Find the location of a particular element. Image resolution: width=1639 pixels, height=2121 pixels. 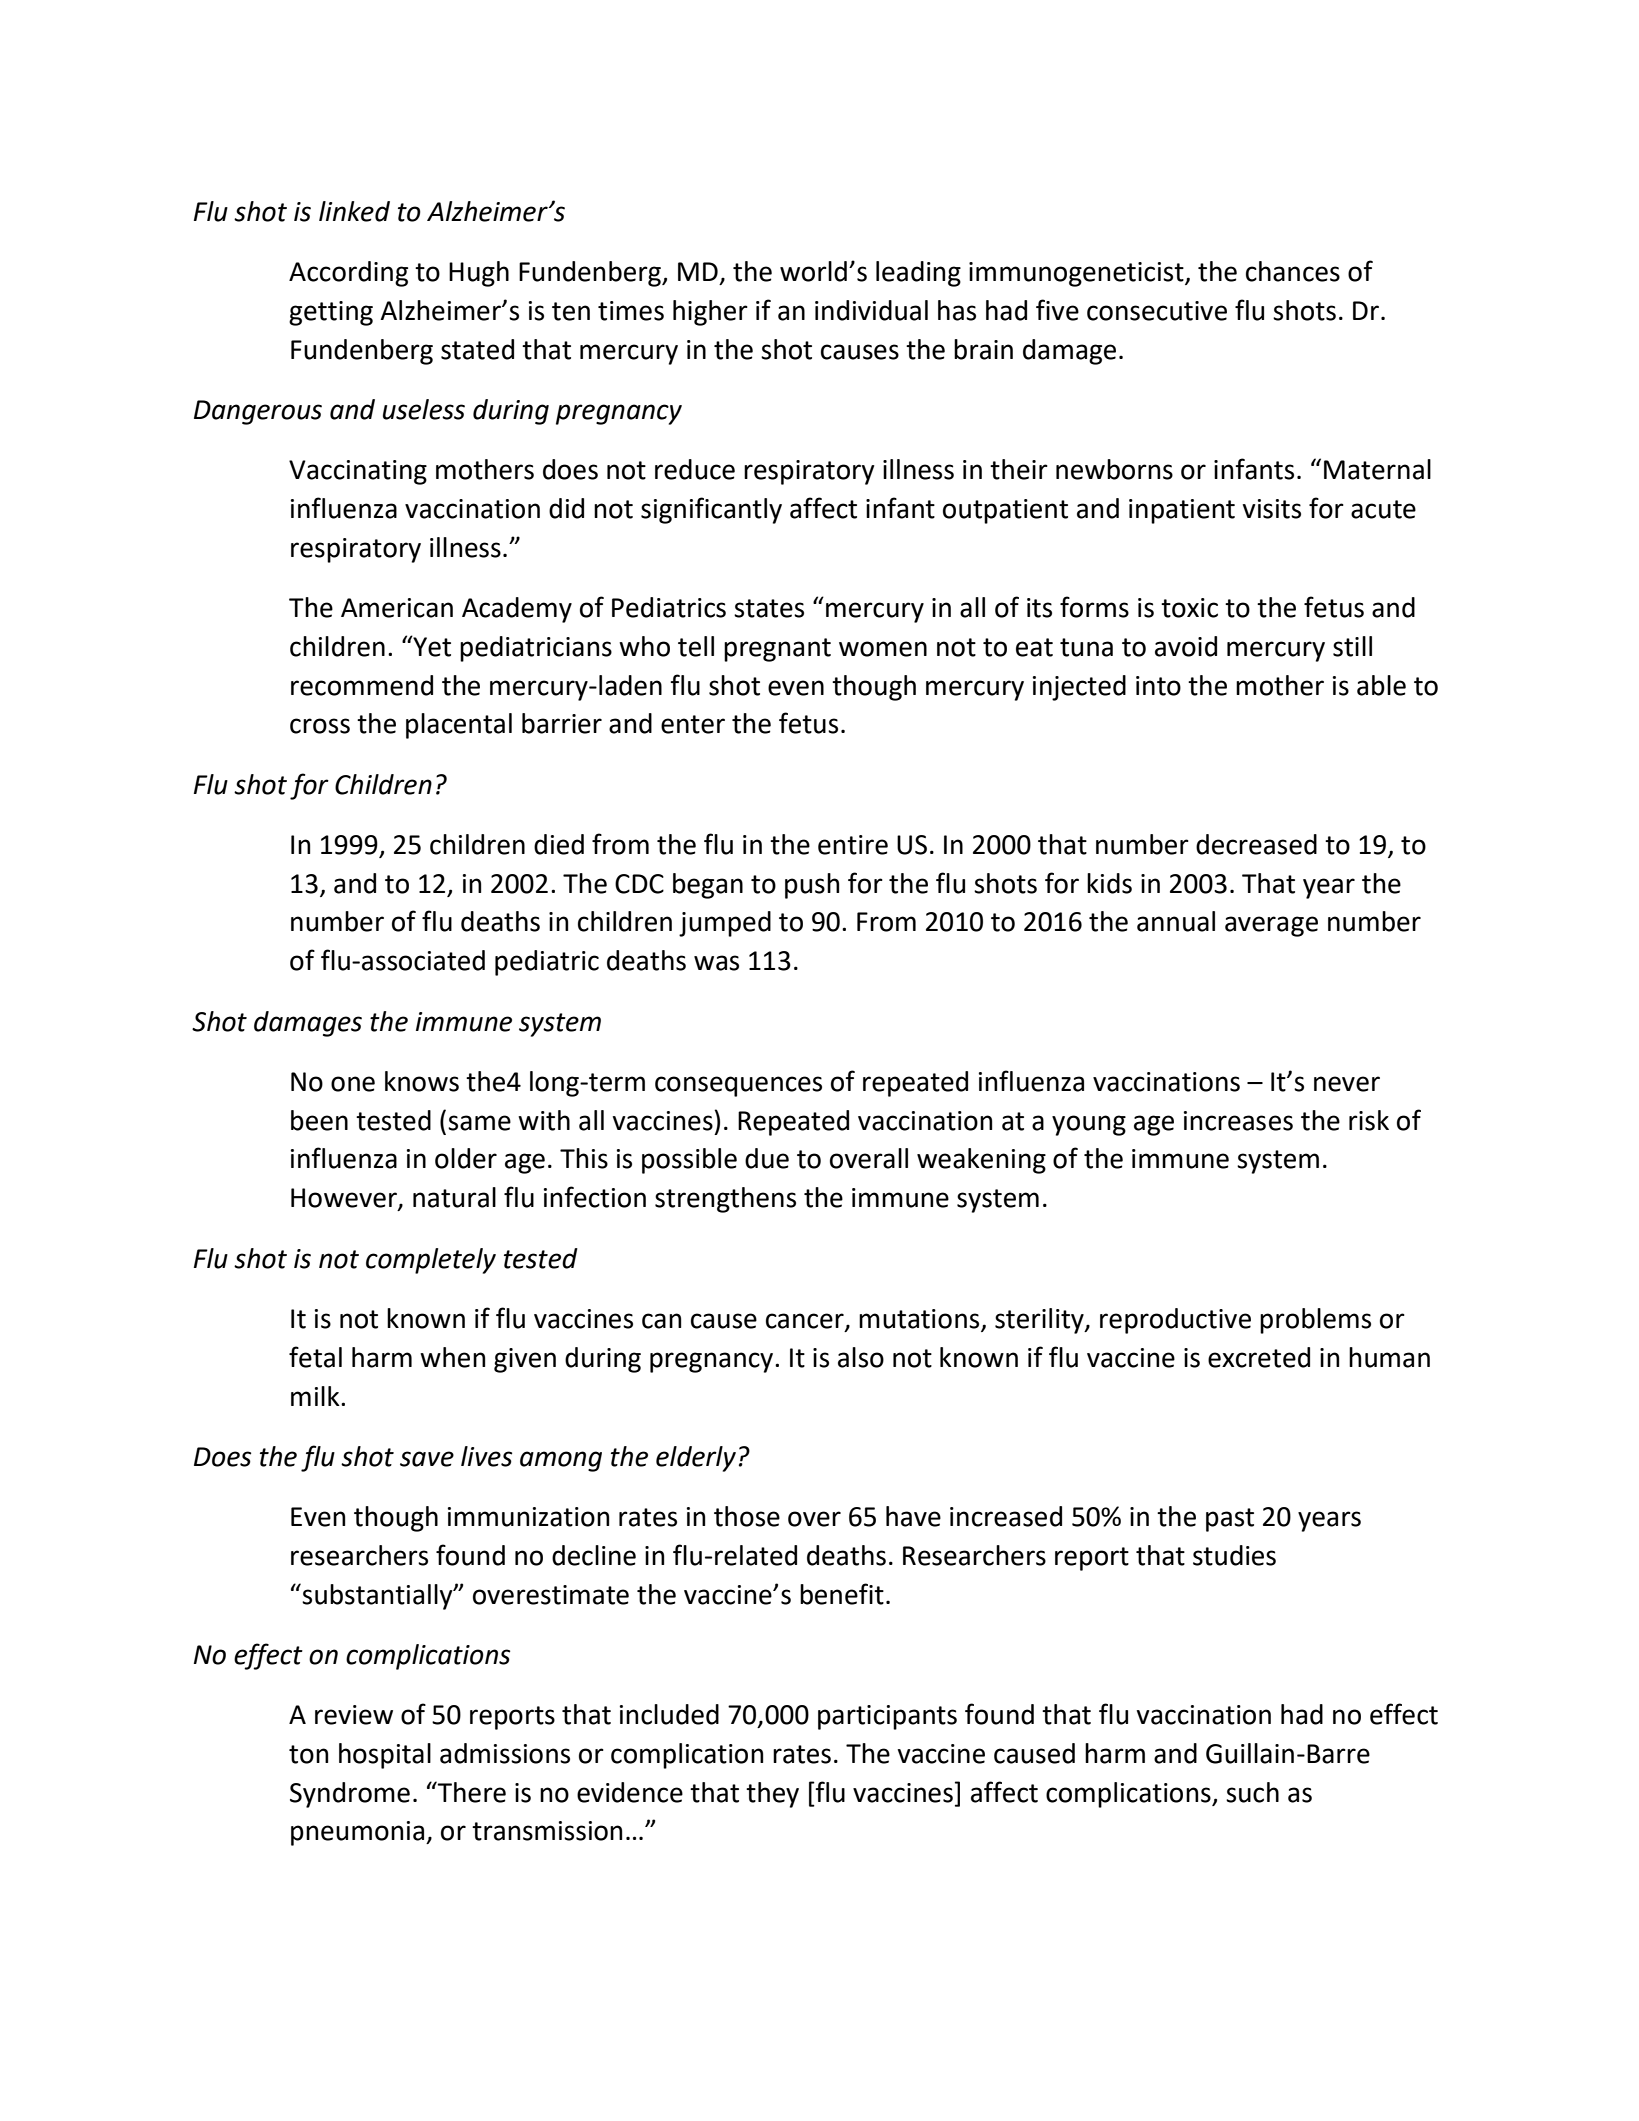

never is located at coordinates (1347, 1084).
